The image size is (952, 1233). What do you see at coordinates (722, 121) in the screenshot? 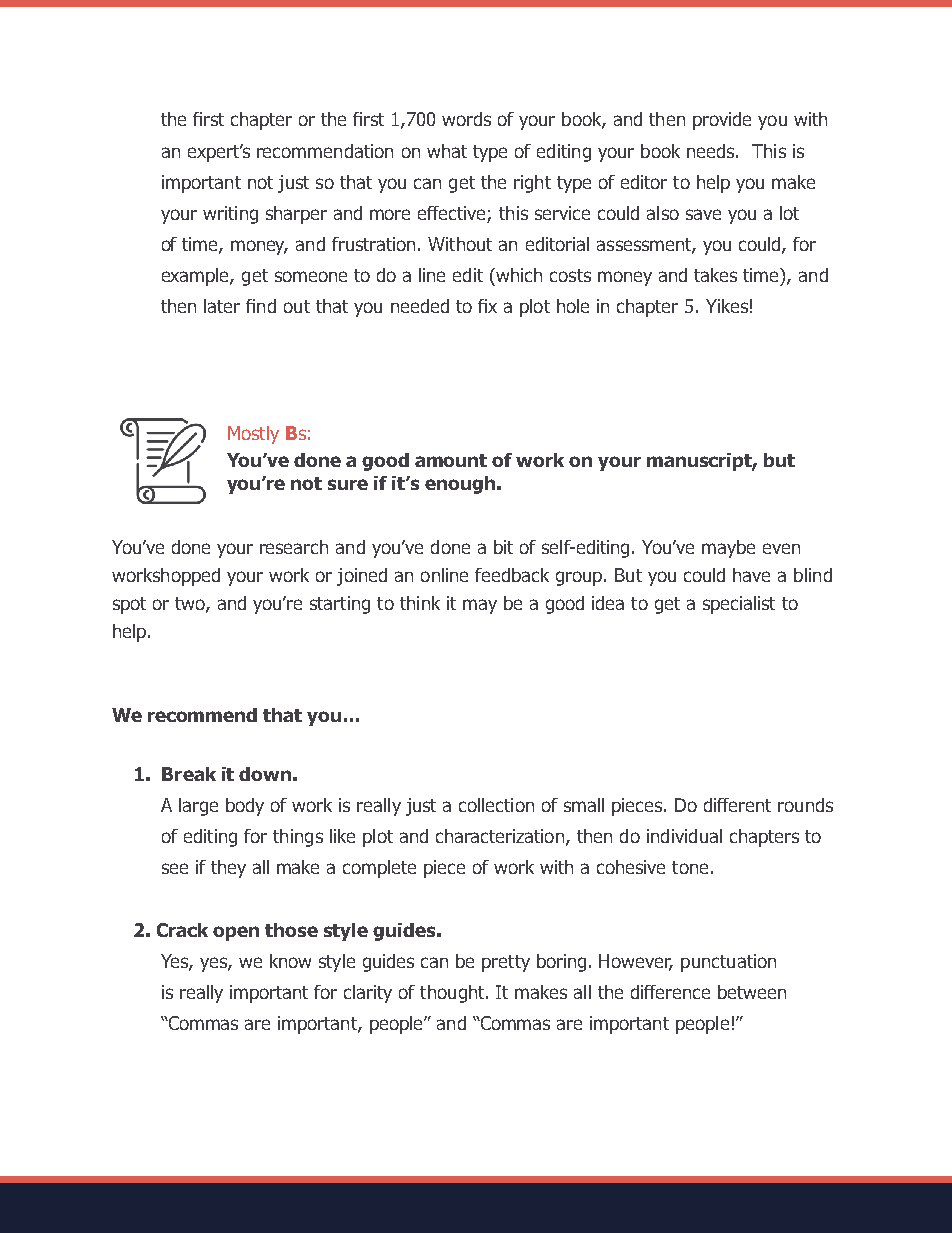
I see `provide` at bounding box center [722, 121].
